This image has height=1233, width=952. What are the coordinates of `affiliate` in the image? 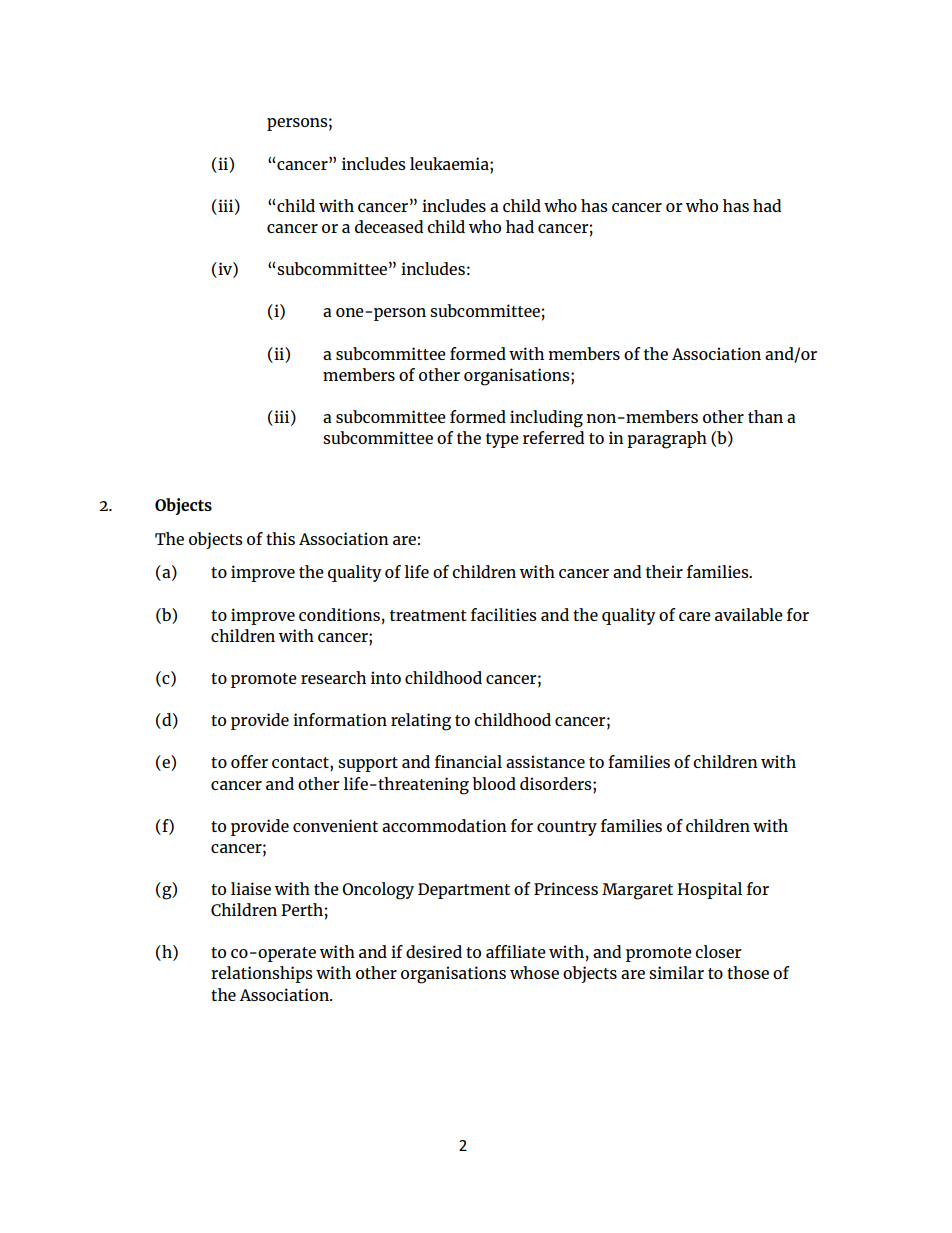 It's located at (516, 951).
